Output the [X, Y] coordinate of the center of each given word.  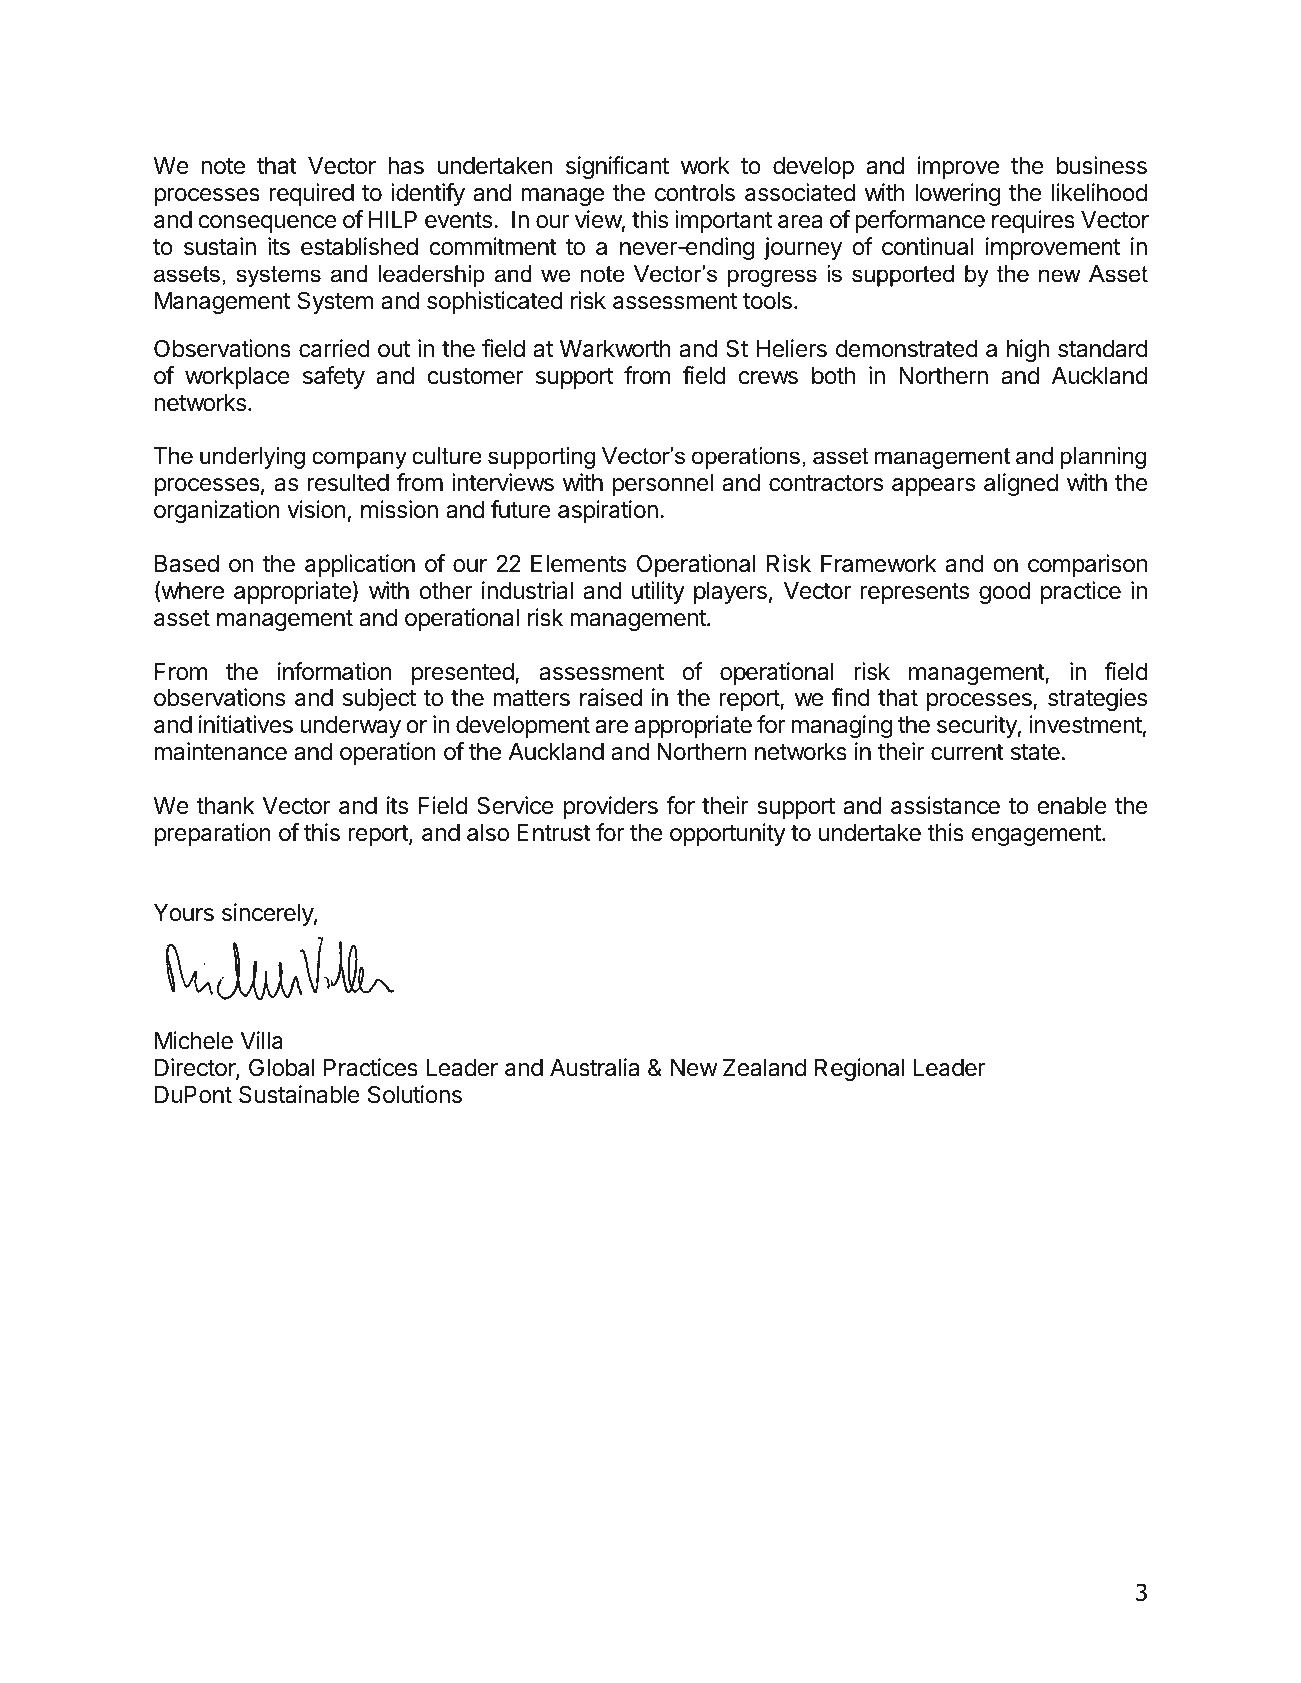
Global [281, 1067]
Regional [860, 1069]
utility [658, 592]
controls [695, 193]
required [312, 194]
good [1004, 593]
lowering [957, 194]
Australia [594, 1067]
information [335, 671]
